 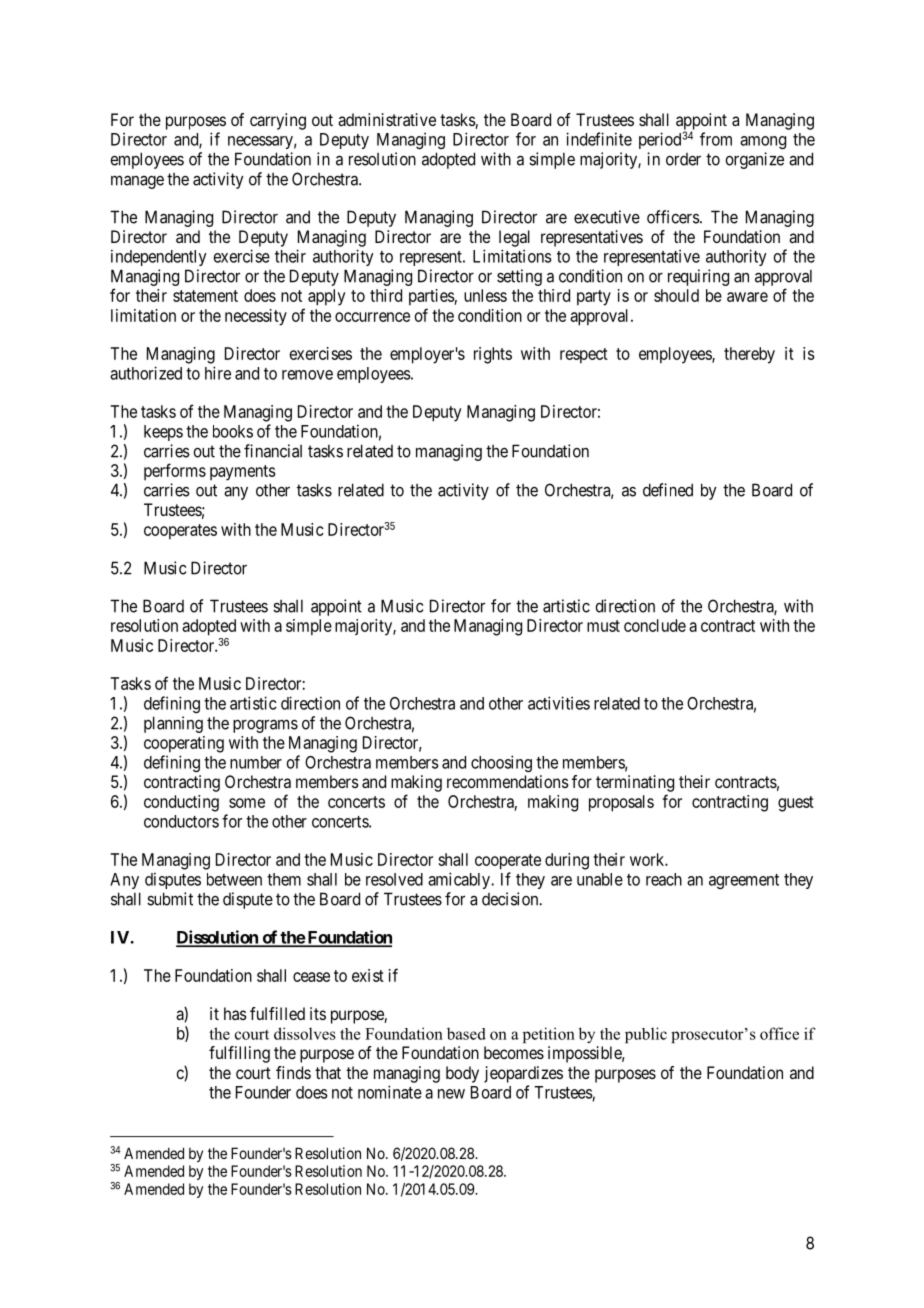 I want to click on rights, so click(x=493, y=355).
